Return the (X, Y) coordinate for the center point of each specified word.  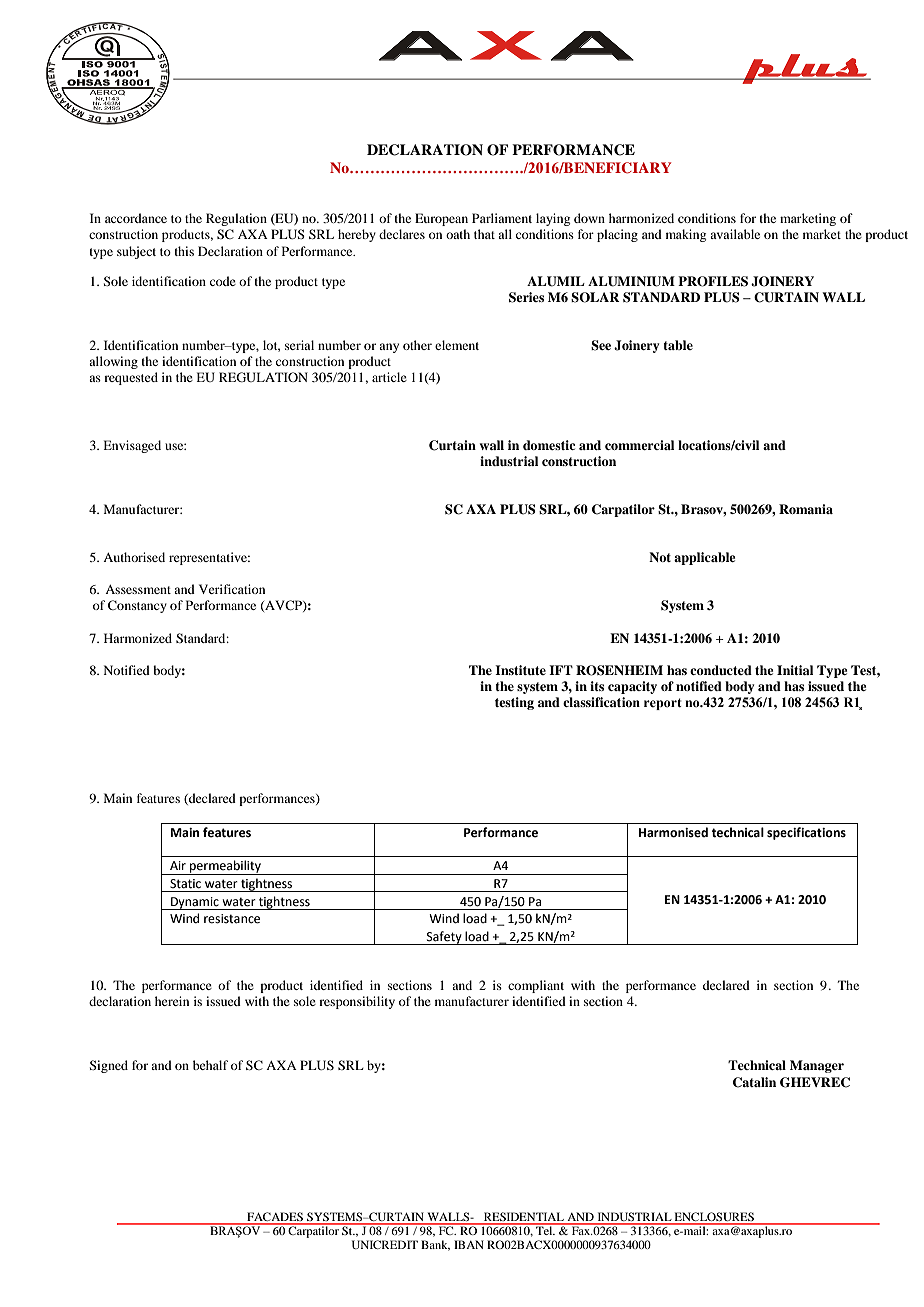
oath (458, 234)
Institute (520, 670)
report (663, 704)
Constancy (137, 606)
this (184, 251)
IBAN (469, 1244)
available (735, 234)
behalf (210, 1065)
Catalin (754, 1082)
